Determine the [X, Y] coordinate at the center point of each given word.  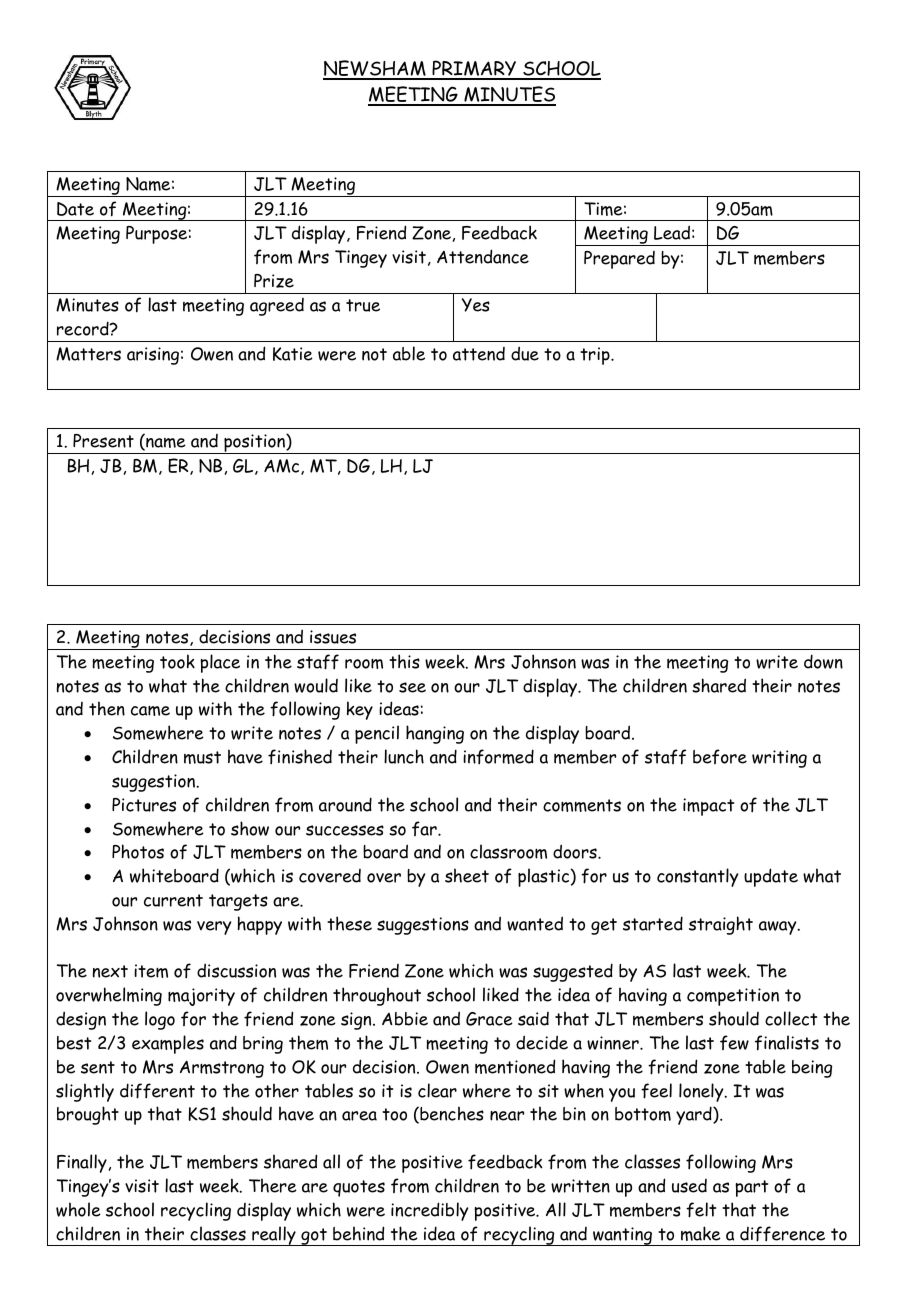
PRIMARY [474, 69]
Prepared [619, 260]
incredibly [429, 1211]
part [751, 1188]
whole [78, 1209]
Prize [274, 281]
